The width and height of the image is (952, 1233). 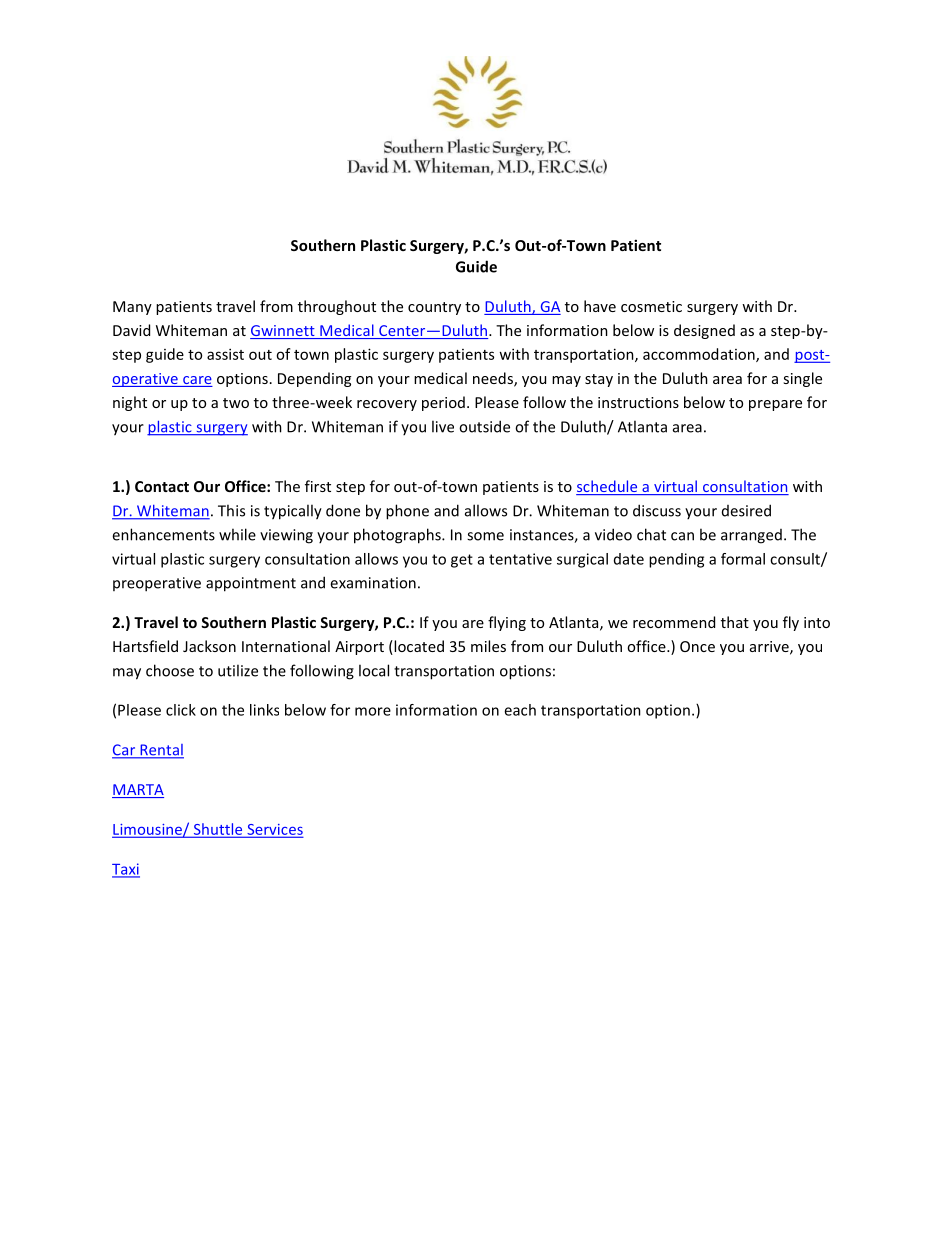 What do you see at coordinates (218, 830) in the image?
I see `Shuttle` at bounding box center [218, 830].
